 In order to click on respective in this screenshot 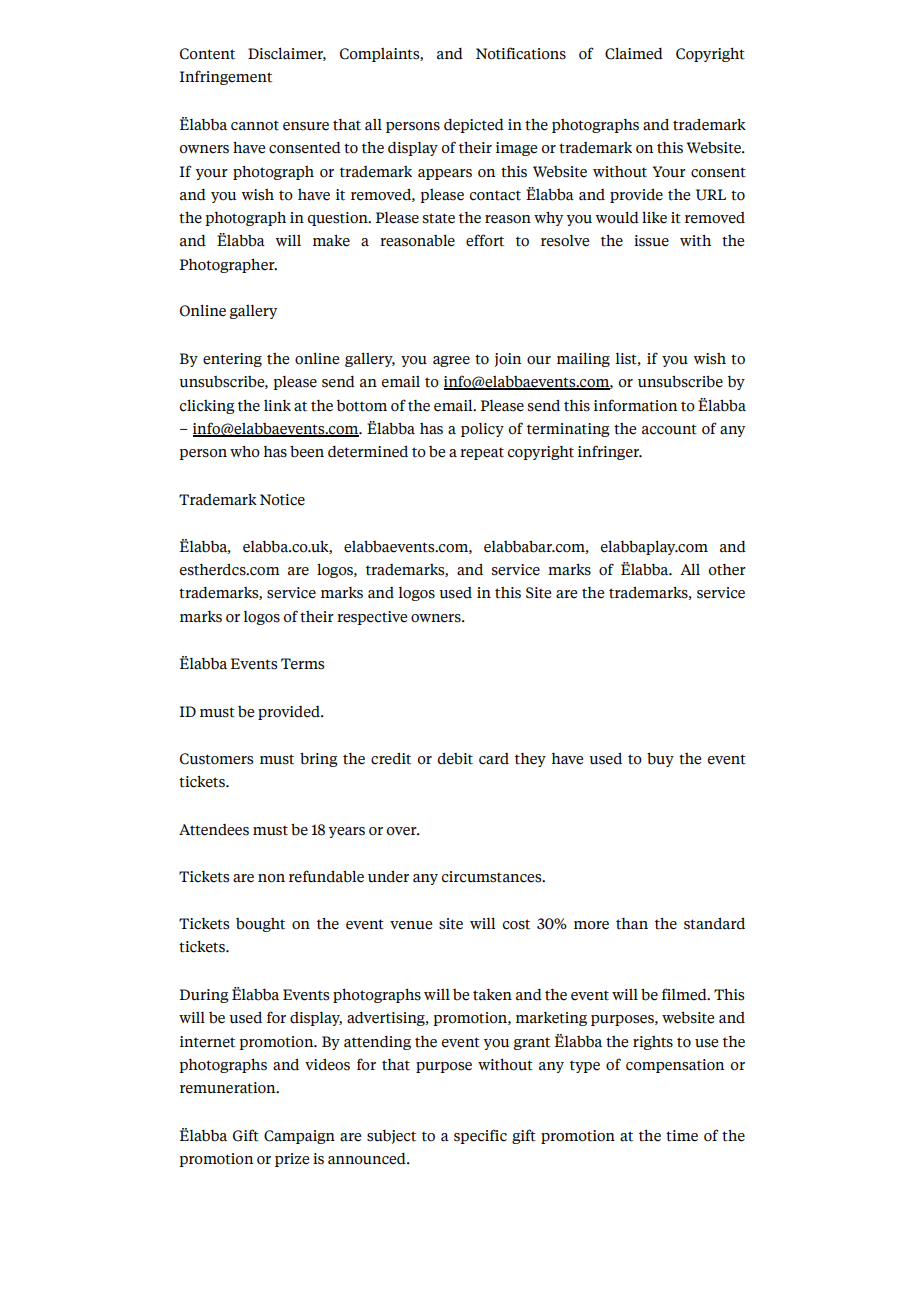, I will do `click(372, 618)`.
